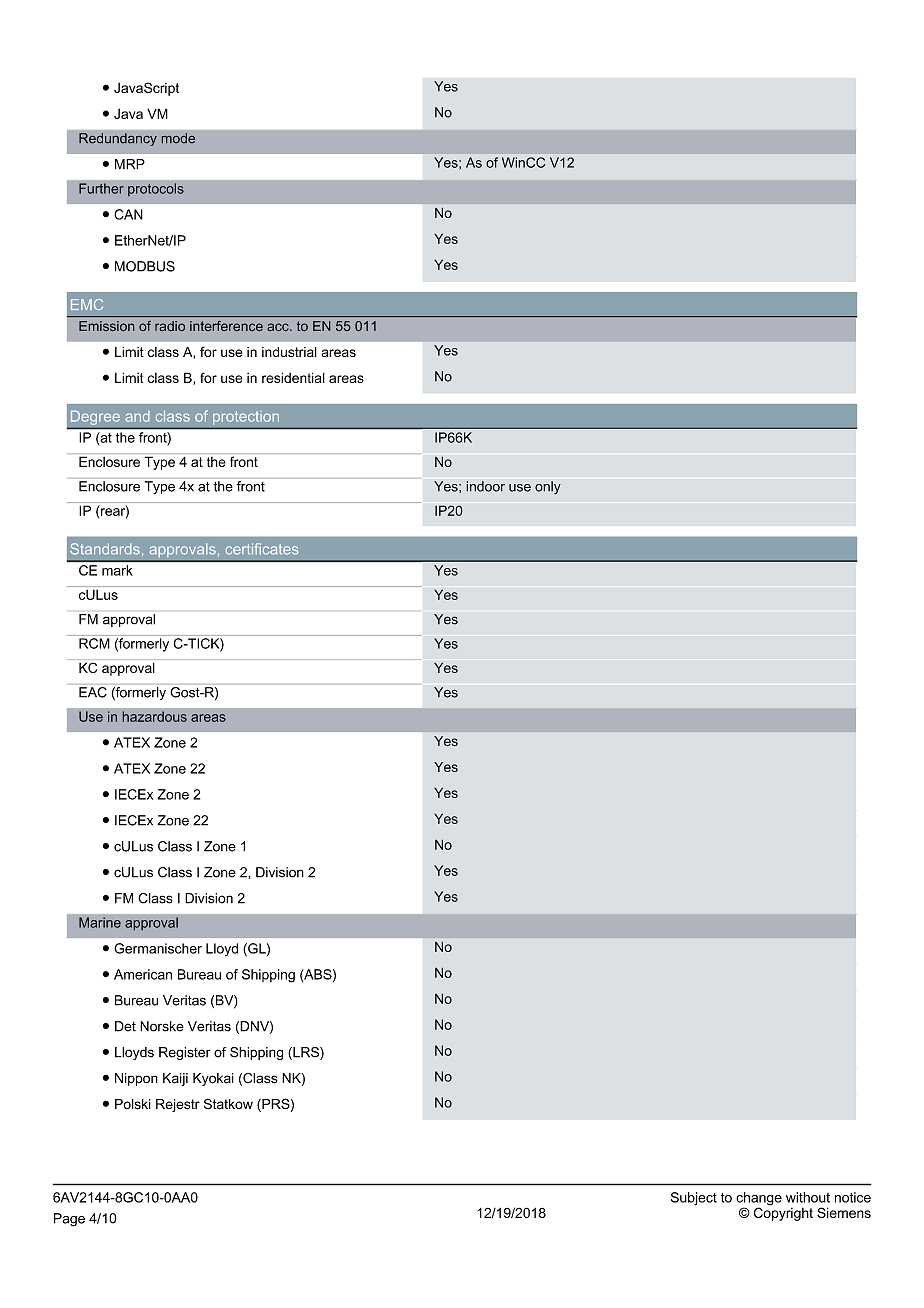 The image size is (924, 1308). I want to click on LRS, so click(306, 1053).
